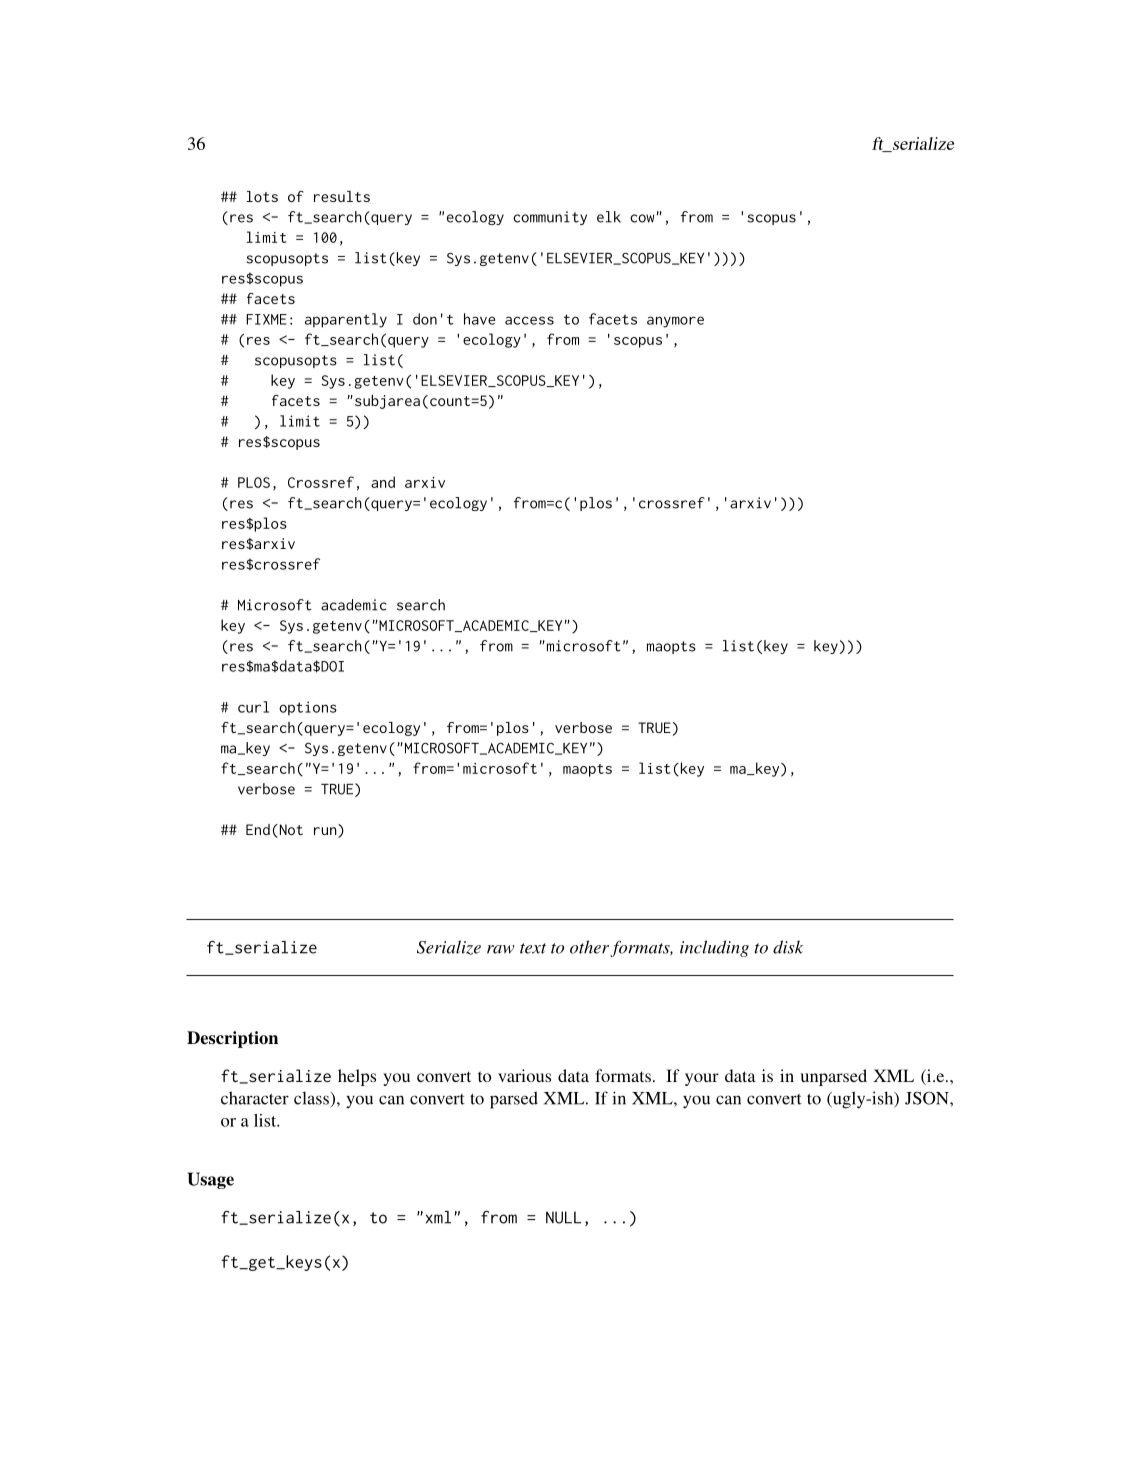  Describe the element at coordinates (232, 1039) in the screenshot. I see `Description` at that location.
